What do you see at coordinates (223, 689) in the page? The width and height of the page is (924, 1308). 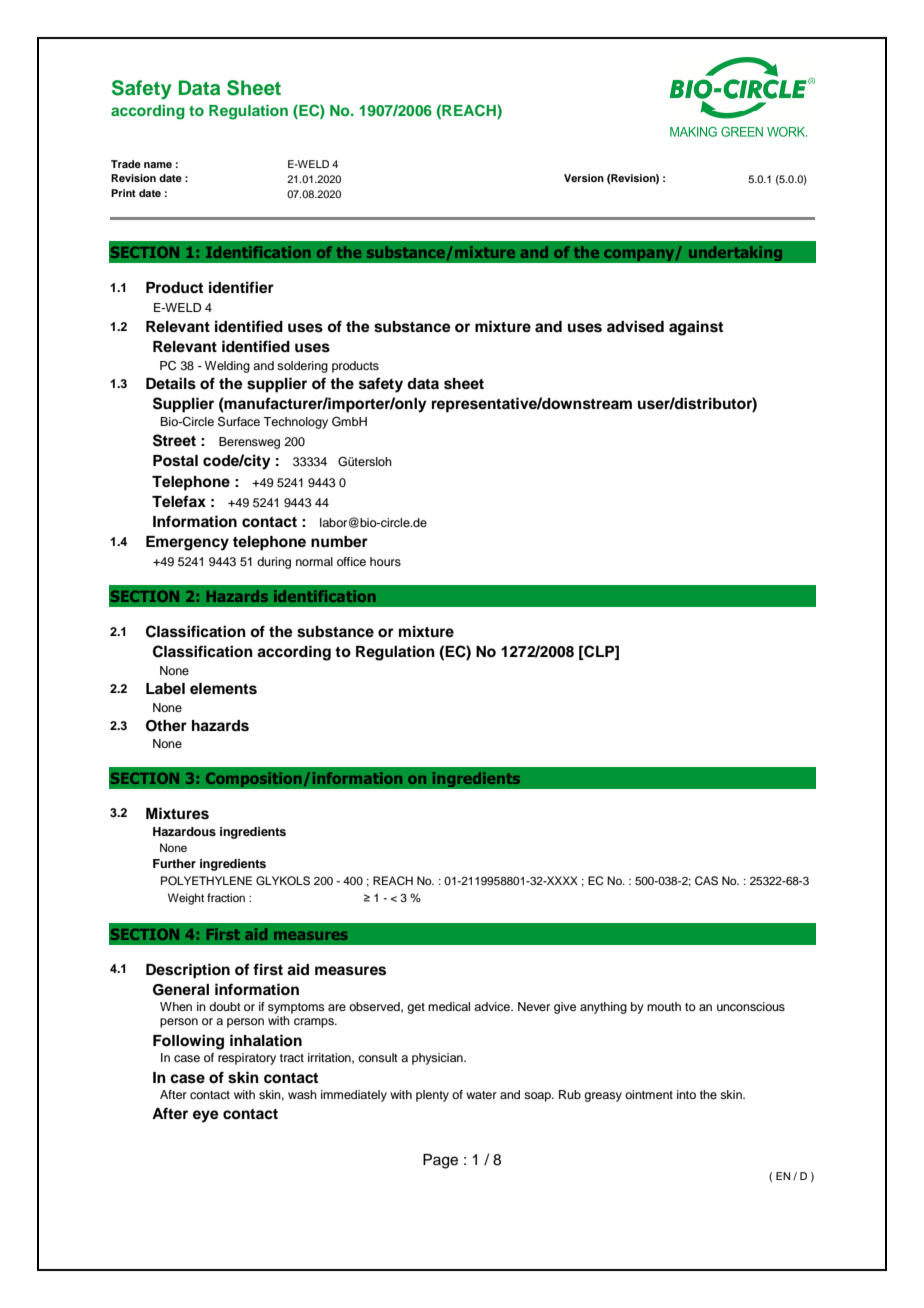 I see `elements` at bounding box center [223, 689].
